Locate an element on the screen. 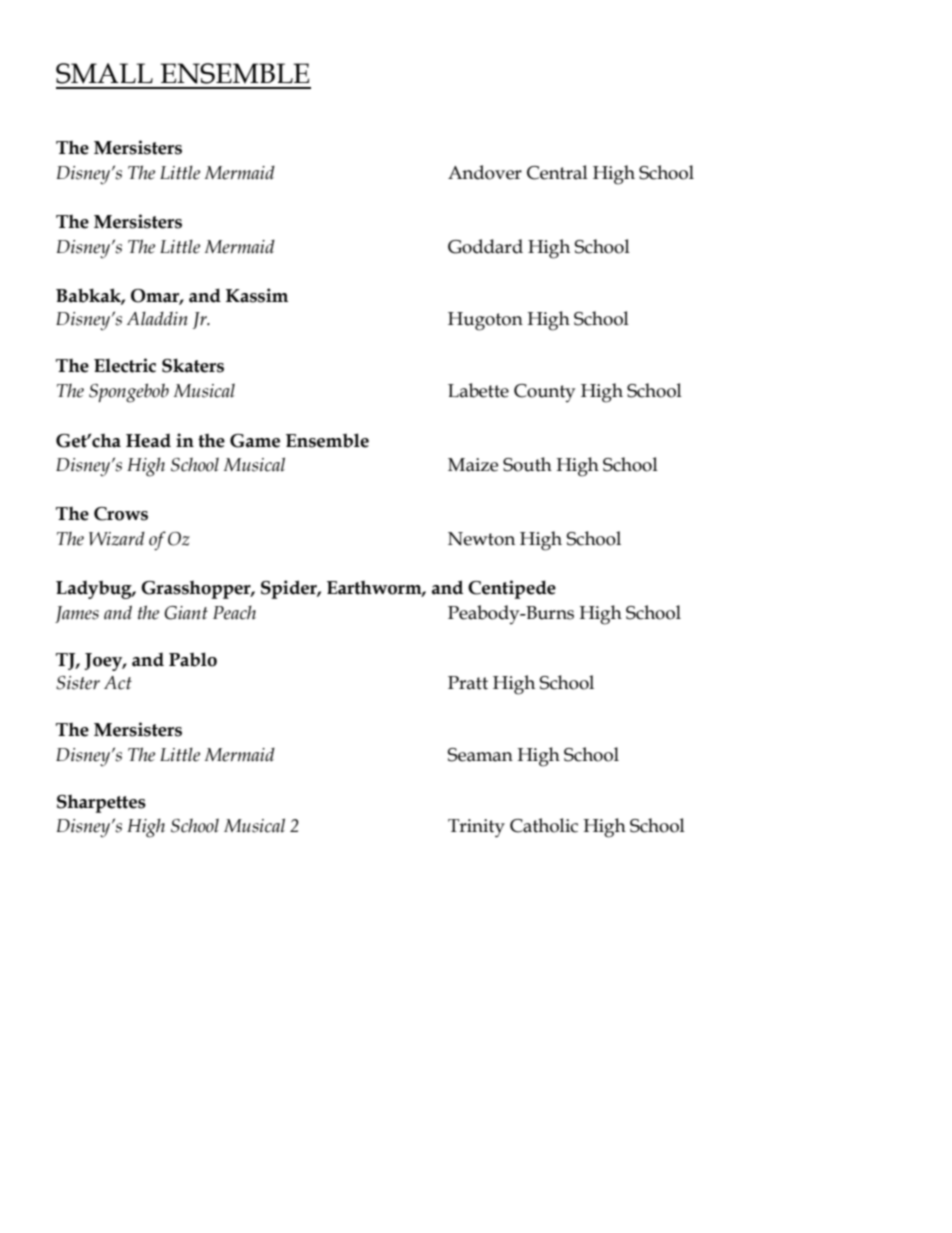 The image size is (952, 1233). Trinity is located at coordinates (476, 828).
